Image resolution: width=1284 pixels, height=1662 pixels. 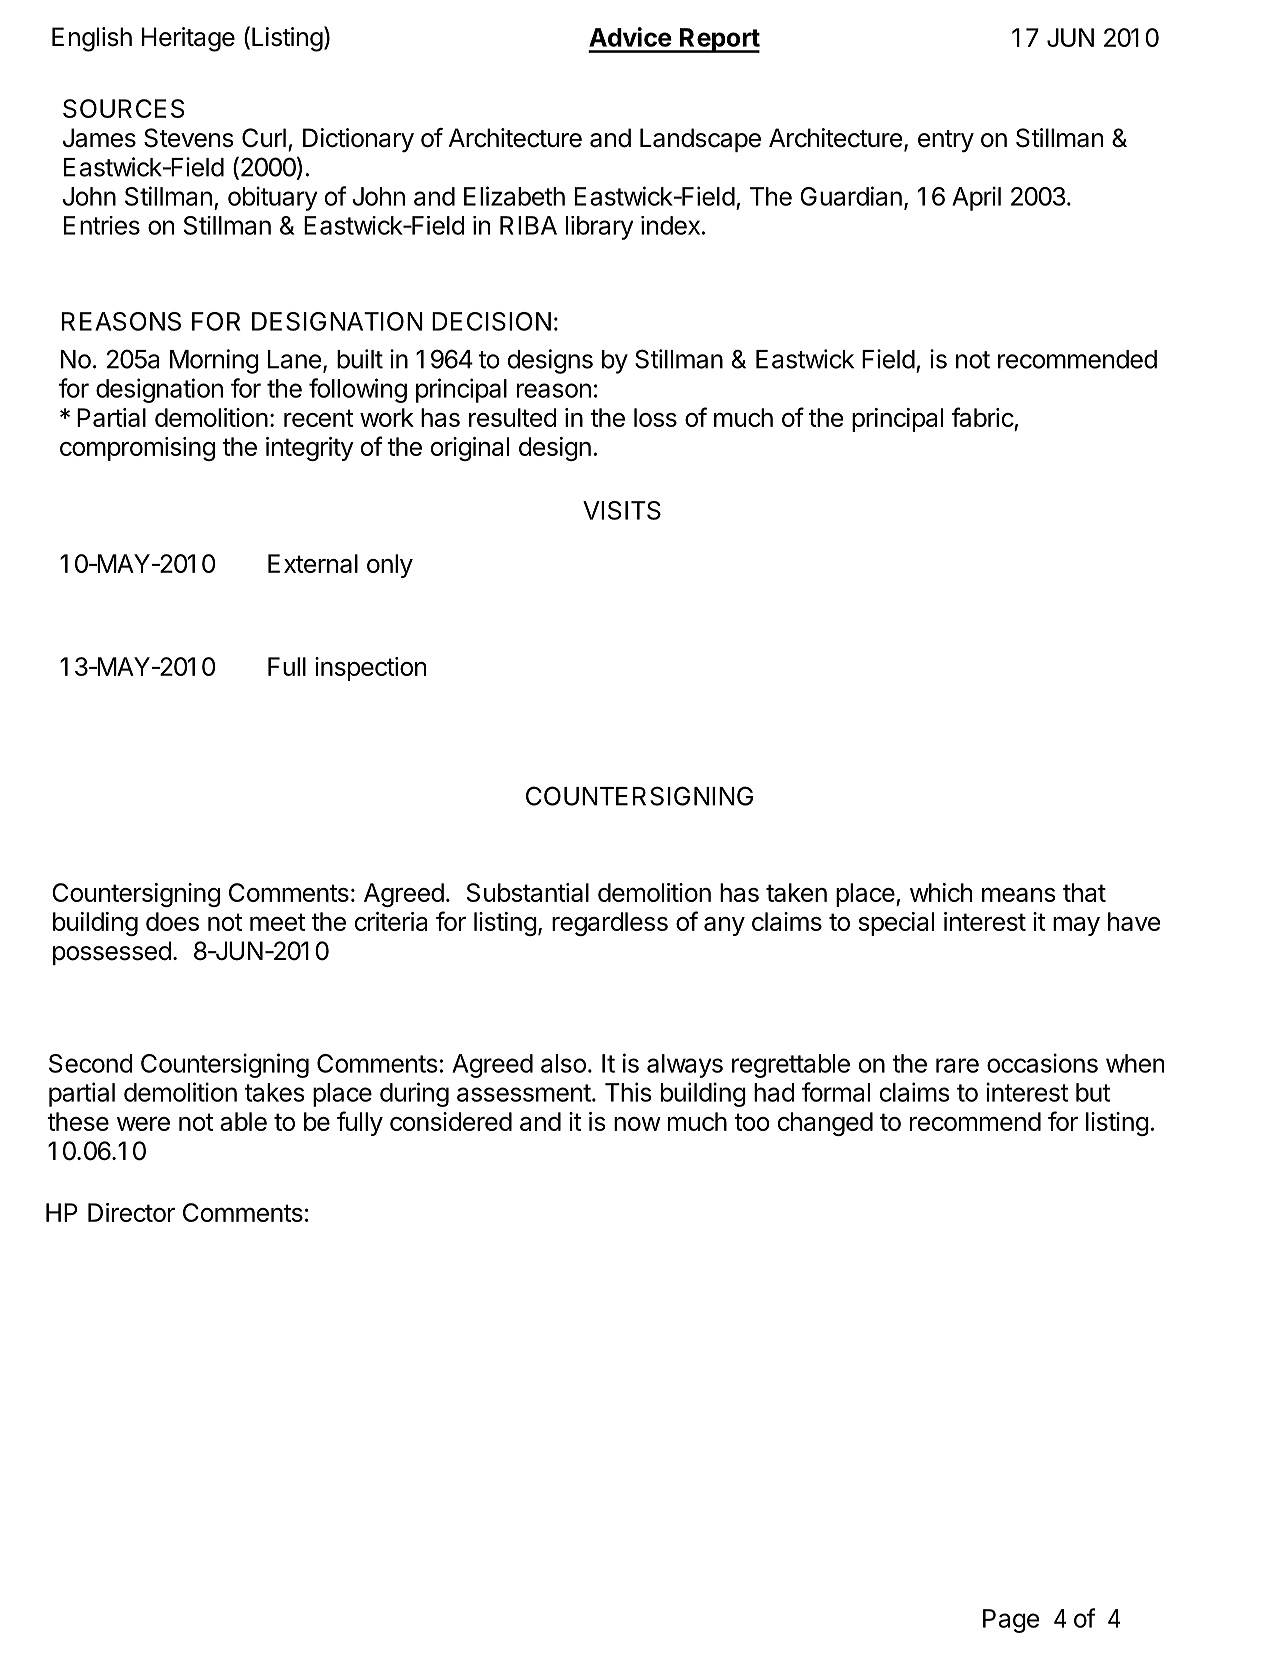 What do you see at coordinates (630, 37) in the document?
I see `Advice` at bounding box center [630, 37].
